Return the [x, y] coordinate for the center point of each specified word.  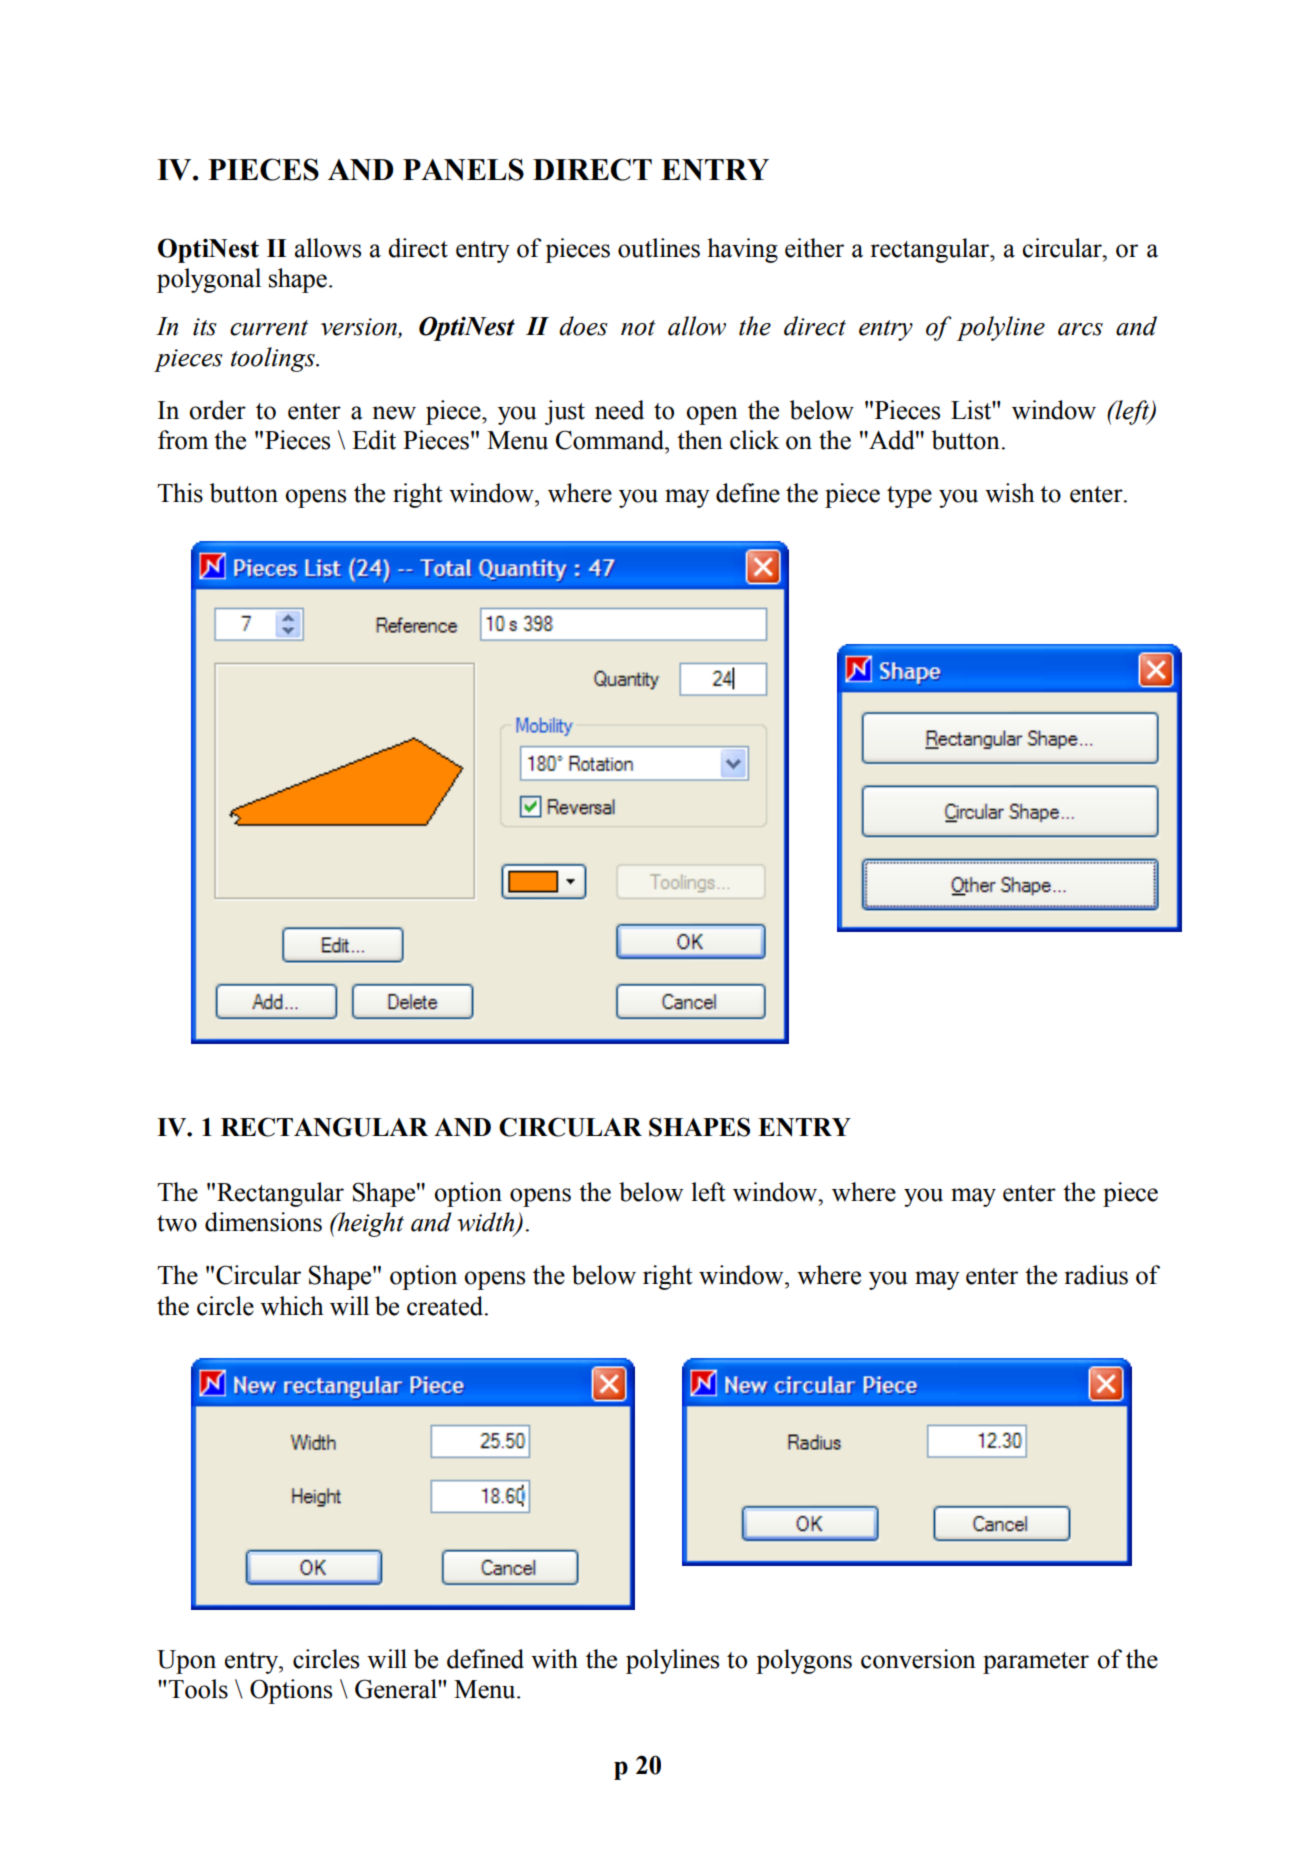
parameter [1036, 1663]
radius [1096, 1275]
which [292, 1306]
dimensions [263, 1222]
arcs [1080, 329]
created [446, 1306]
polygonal [209, 280]
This [180, 493]
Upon [186, 1662]
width [487, 1223]
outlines [659, 248]
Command [611, 440]
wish [1010, 493]
